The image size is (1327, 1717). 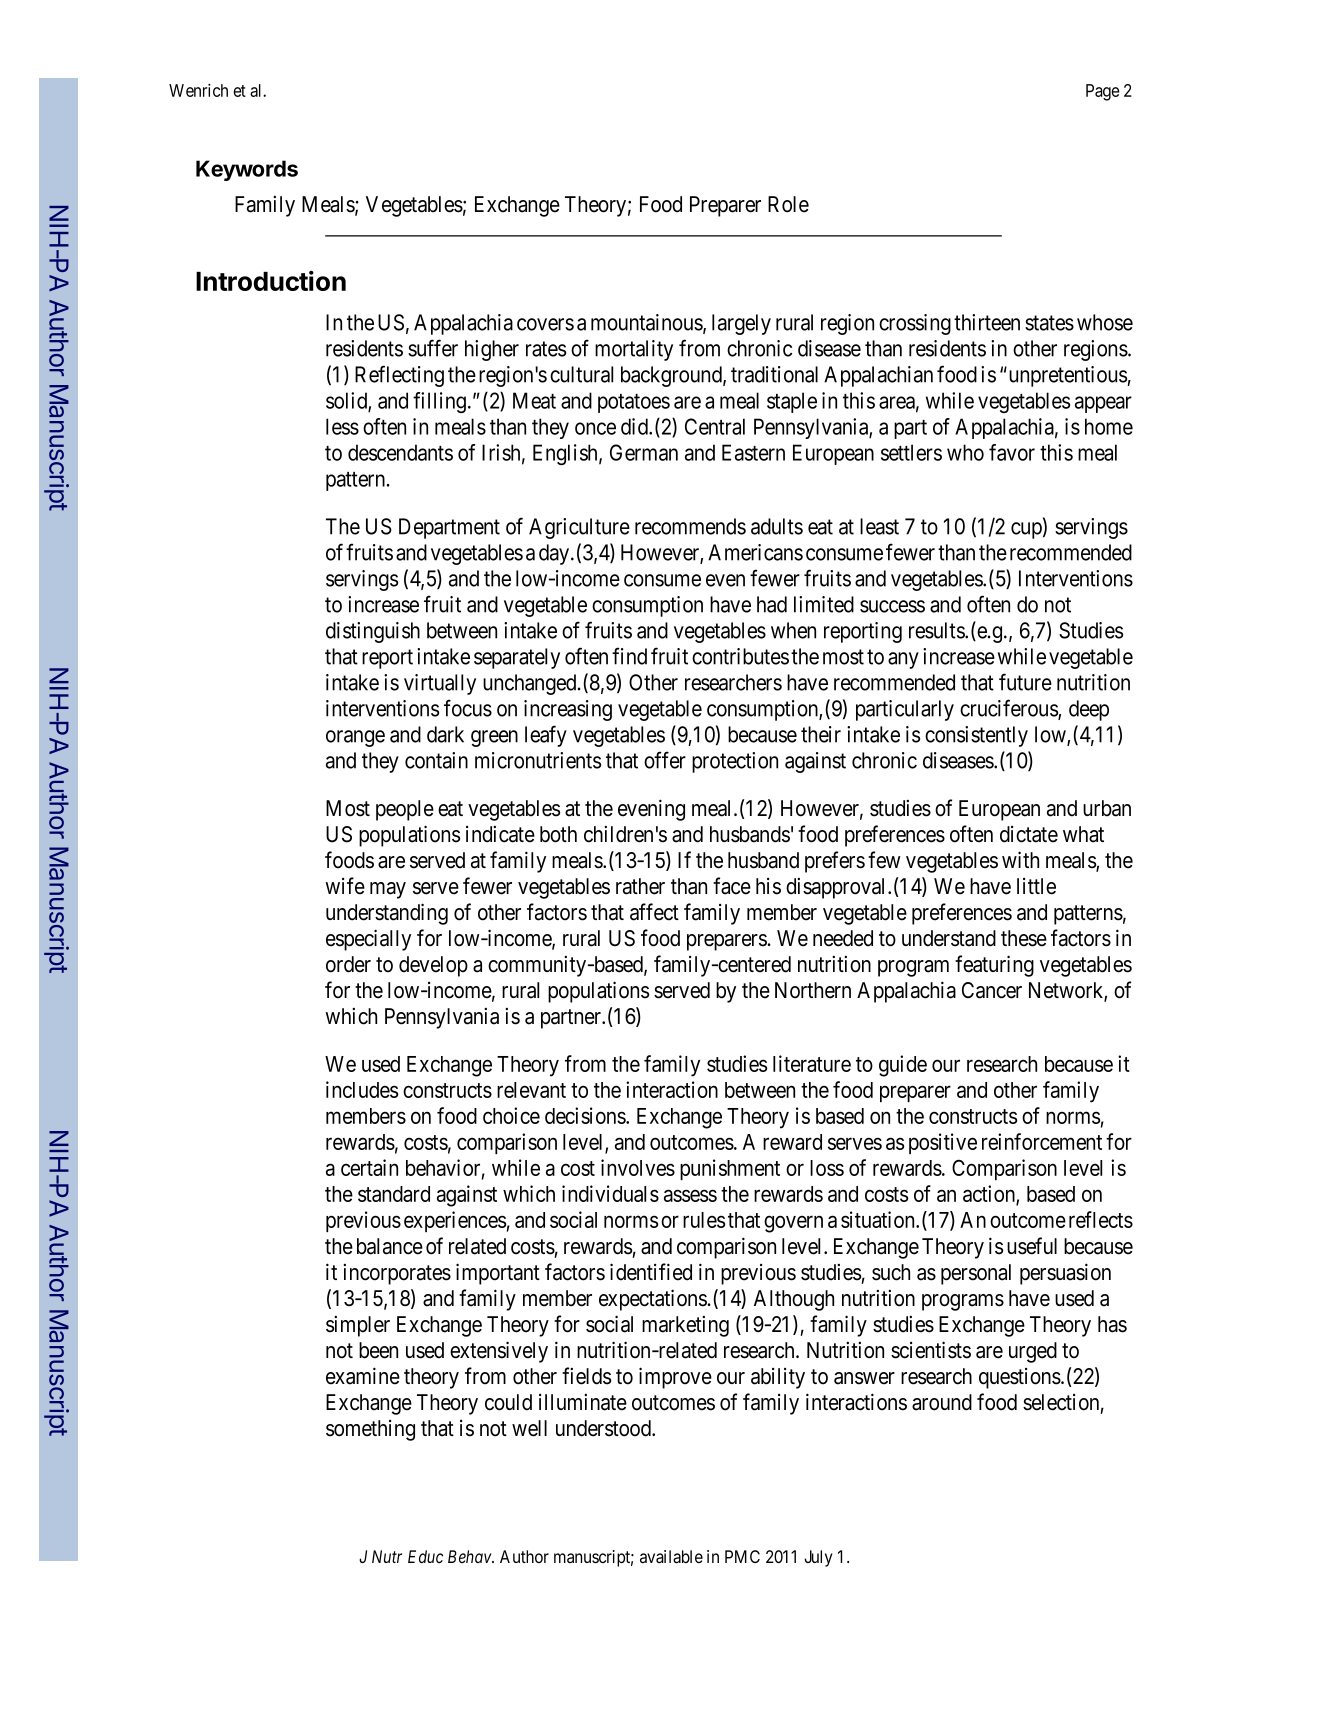 What do you see at coordinates (1103, 92) in the document?
I see `Page` at bounding box center [1103, 92].
